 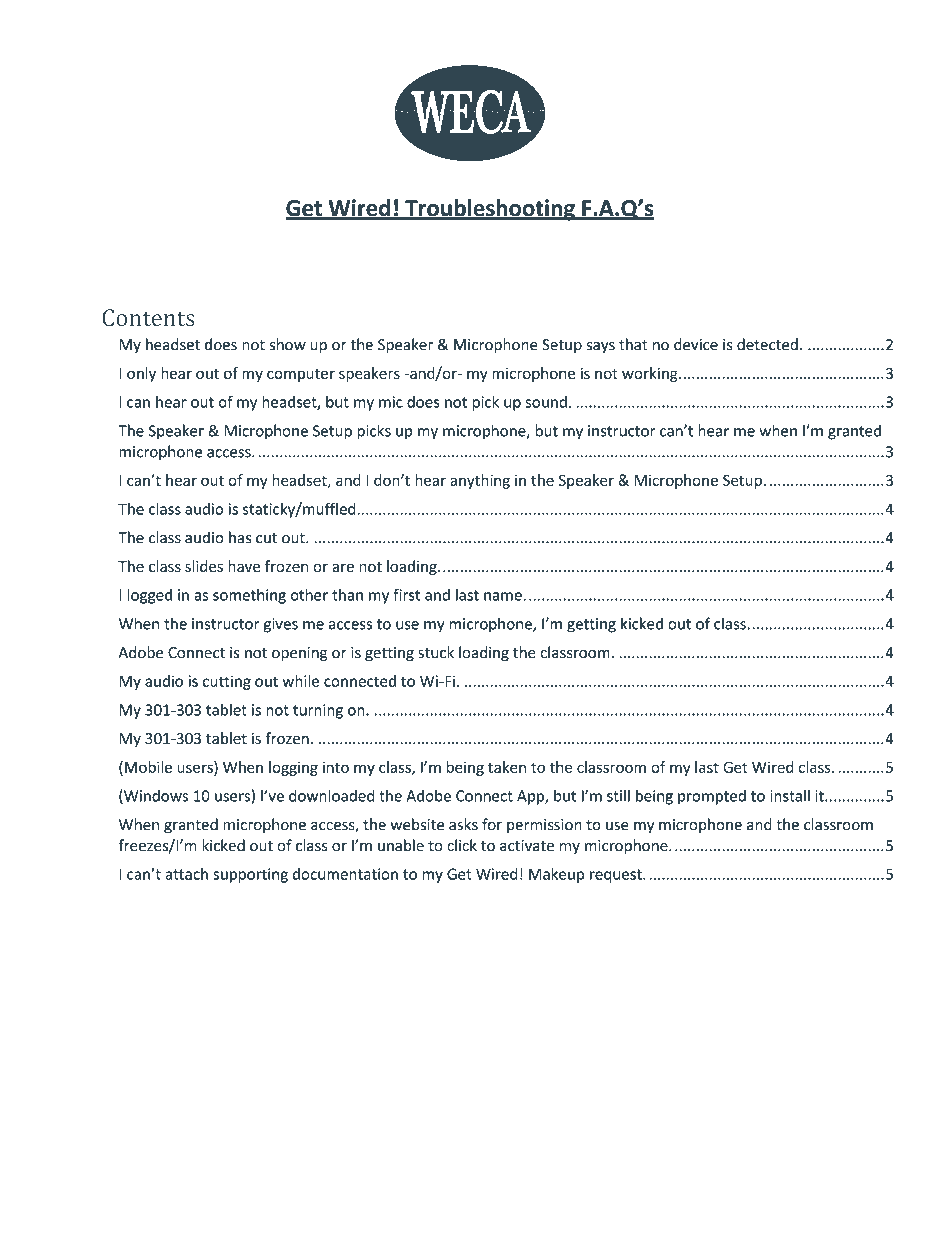 What do you see at coordinates (712, 797) in the document?
I see `prompted` at bounding box center [712, 797].
